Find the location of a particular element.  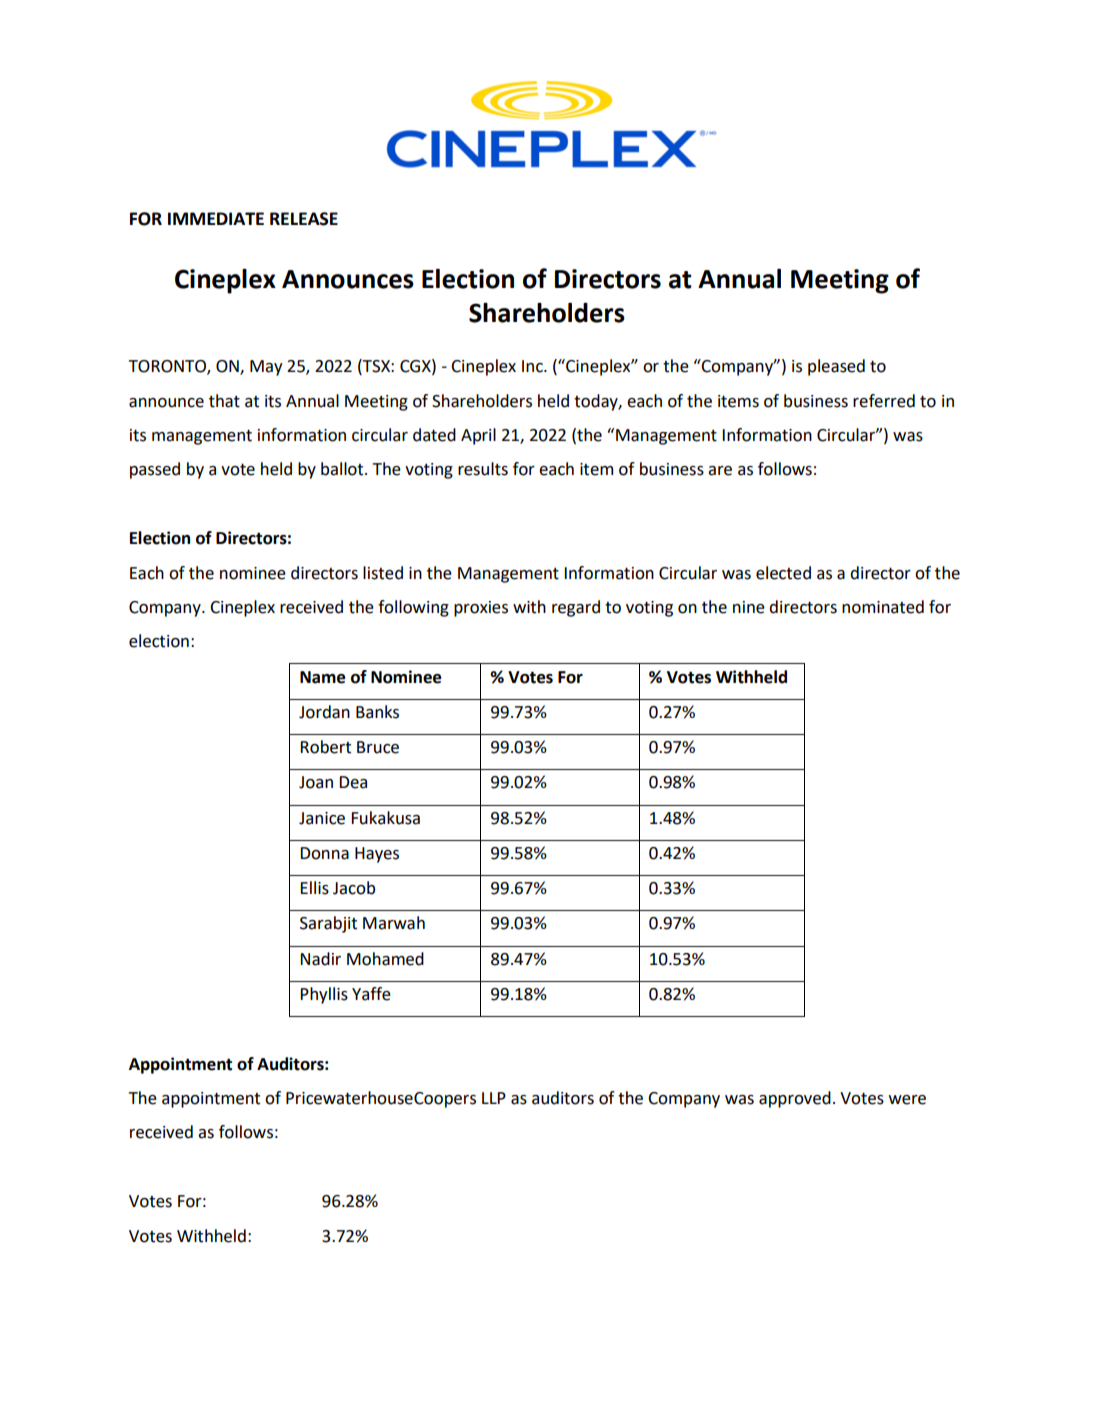

Phyllis is located at coordinates (324, 995).
